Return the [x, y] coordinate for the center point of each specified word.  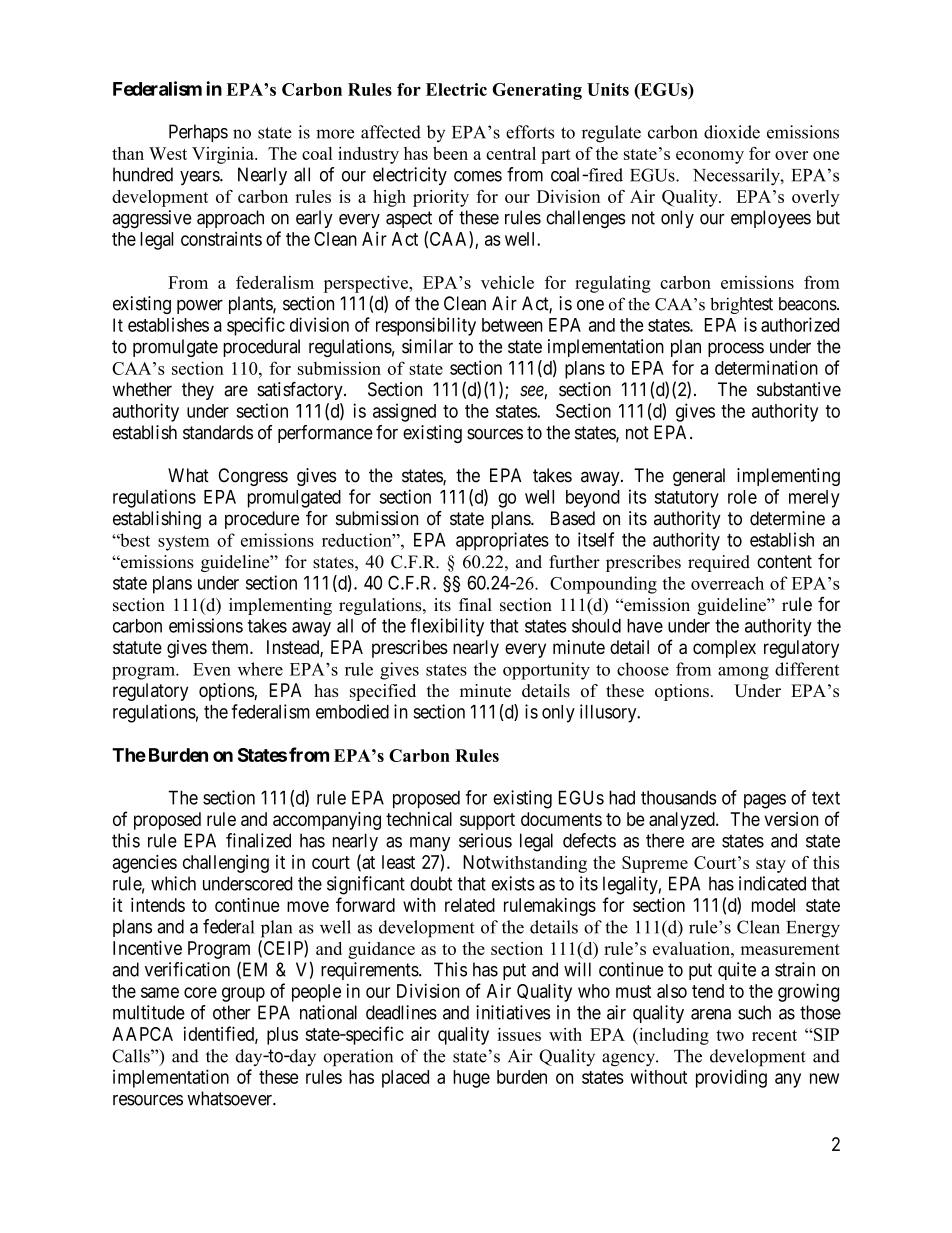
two [730, 1035]
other [232, 1012]
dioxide [732, 132]
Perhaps [198, 133]
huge [471, 1079]
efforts [530, 132]
